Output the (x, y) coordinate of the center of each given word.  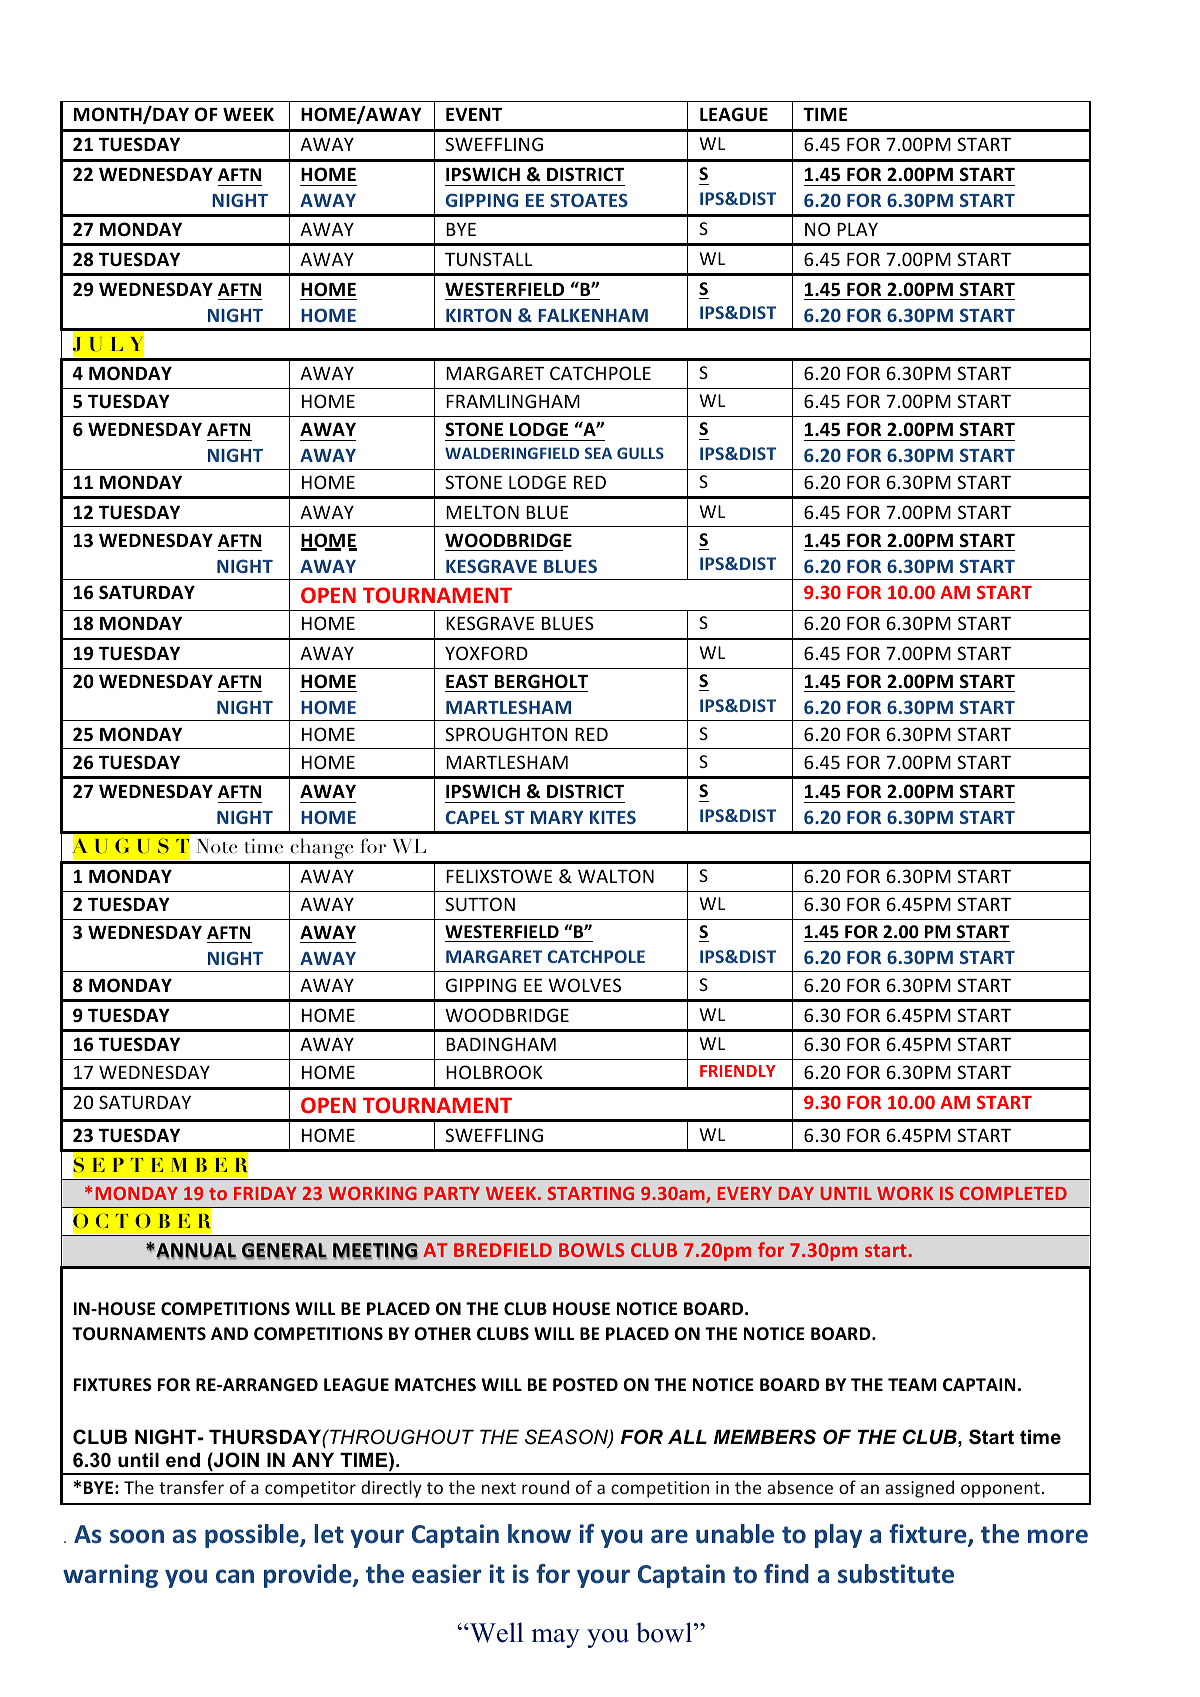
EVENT (474, 114)
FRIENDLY (737, 1071)
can (235, 1576)
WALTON (616, 876)
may (556, 1638)
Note (217, 846)
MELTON (482, 512)
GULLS (640, 453)
